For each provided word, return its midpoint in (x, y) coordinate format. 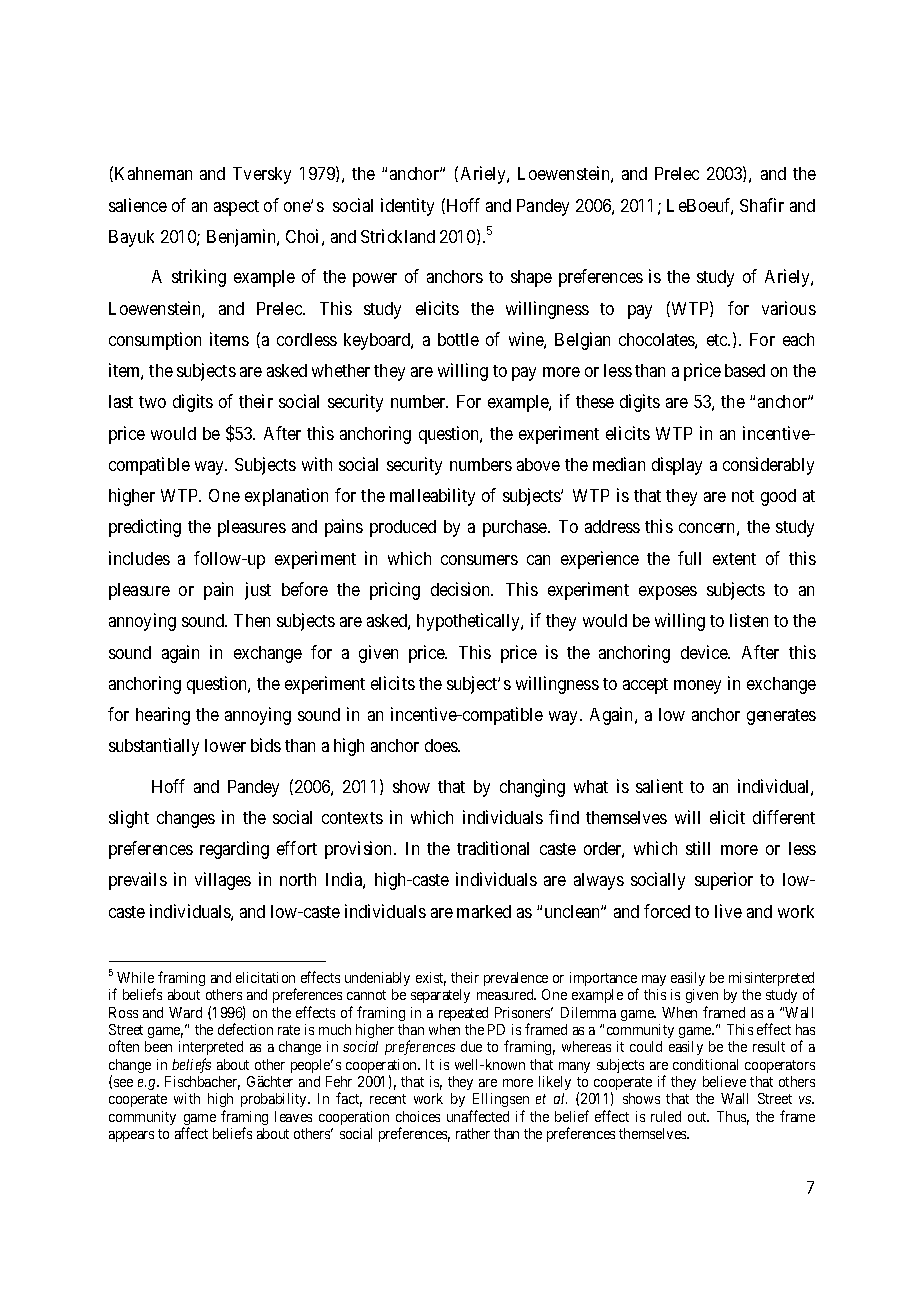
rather (473, 1133)
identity (407, 207)
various (789, 308)
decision (462, 589)
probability (275, 1100)
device (705, 652)
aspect (236, 208)
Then (252, 620)
